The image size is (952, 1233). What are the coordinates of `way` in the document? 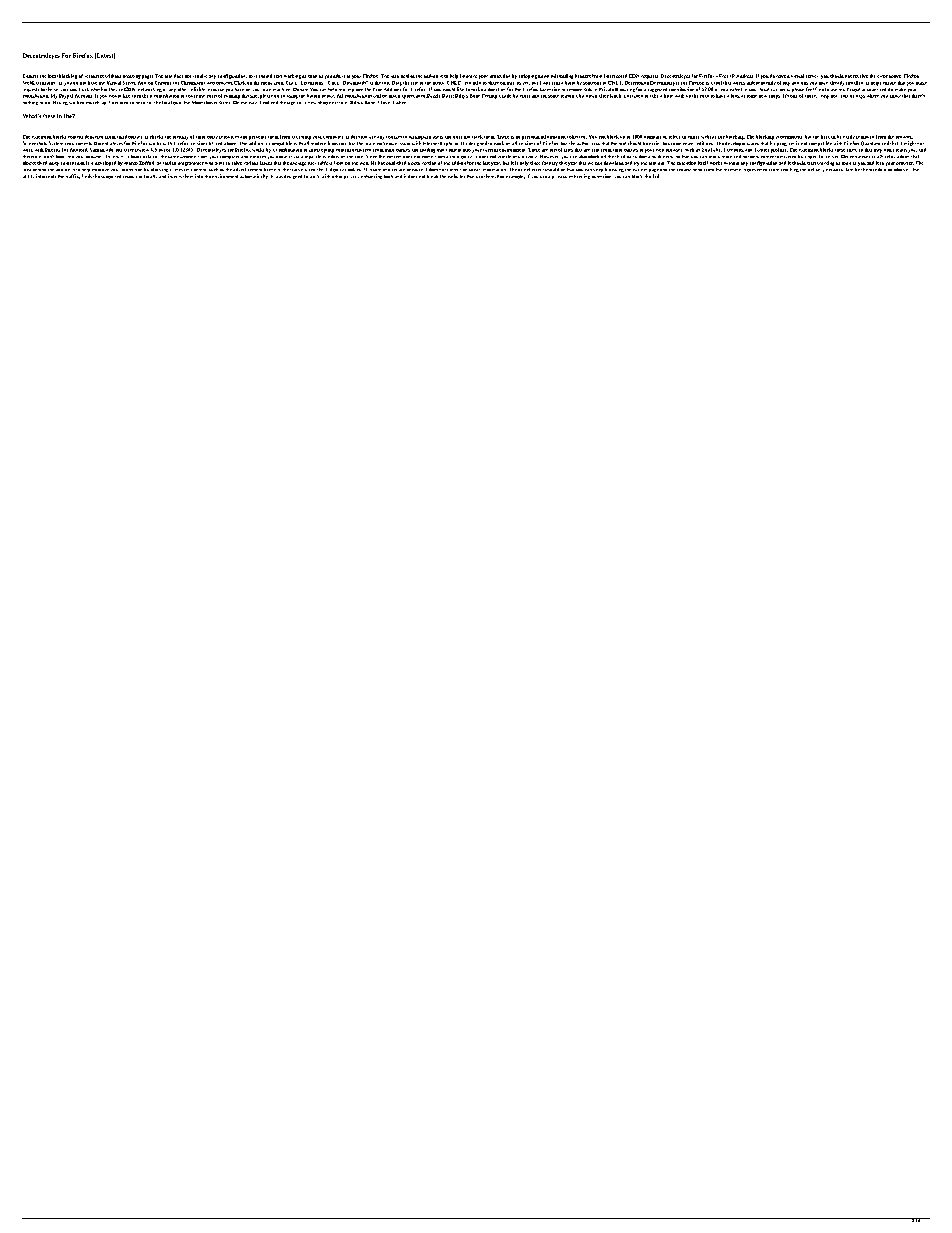 It's located at (253, 103).
